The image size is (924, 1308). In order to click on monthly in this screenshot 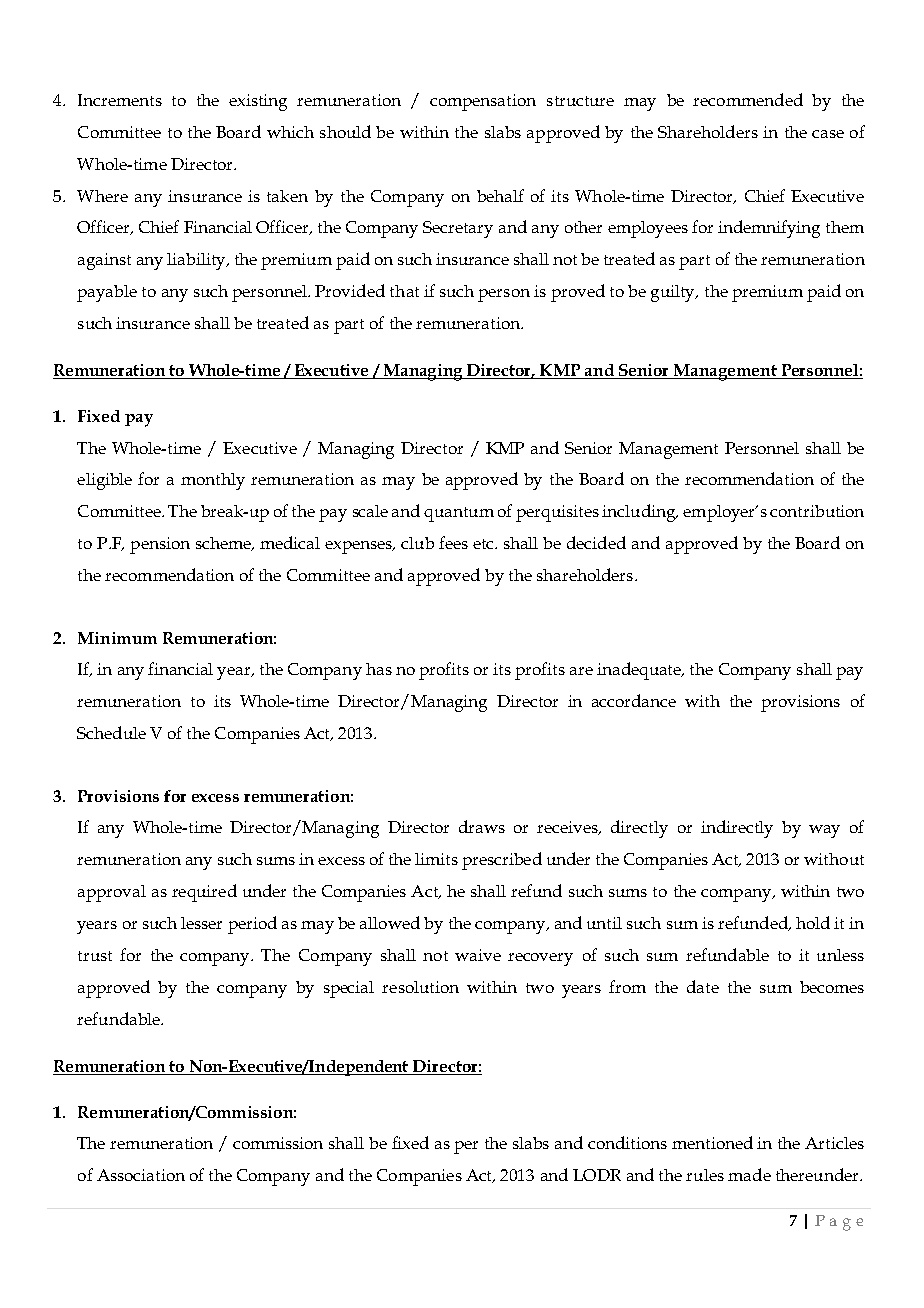, I will do `click(213, 481)`.
